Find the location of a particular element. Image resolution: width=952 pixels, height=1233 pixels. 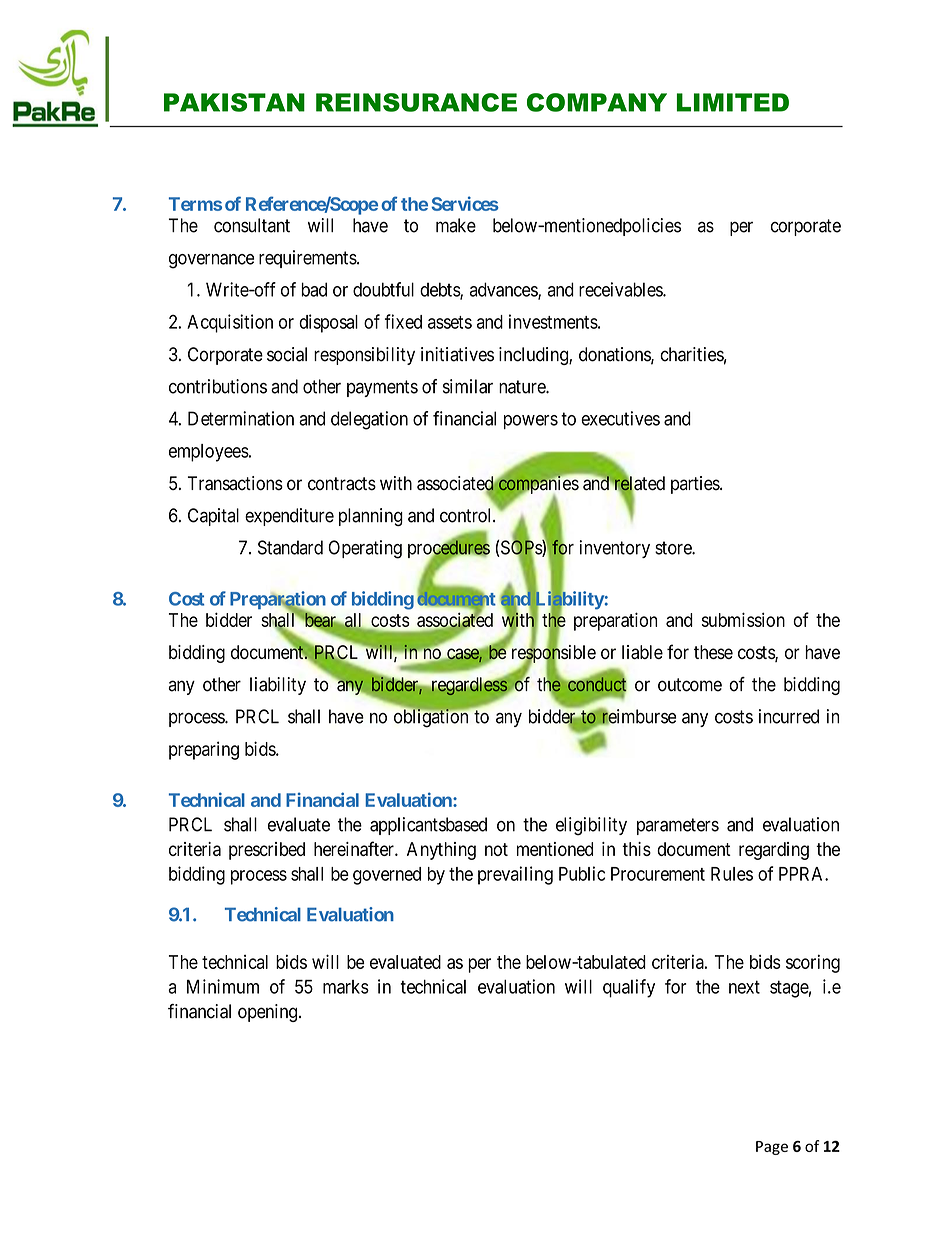

Rules is located at coordinates (732, 874).
